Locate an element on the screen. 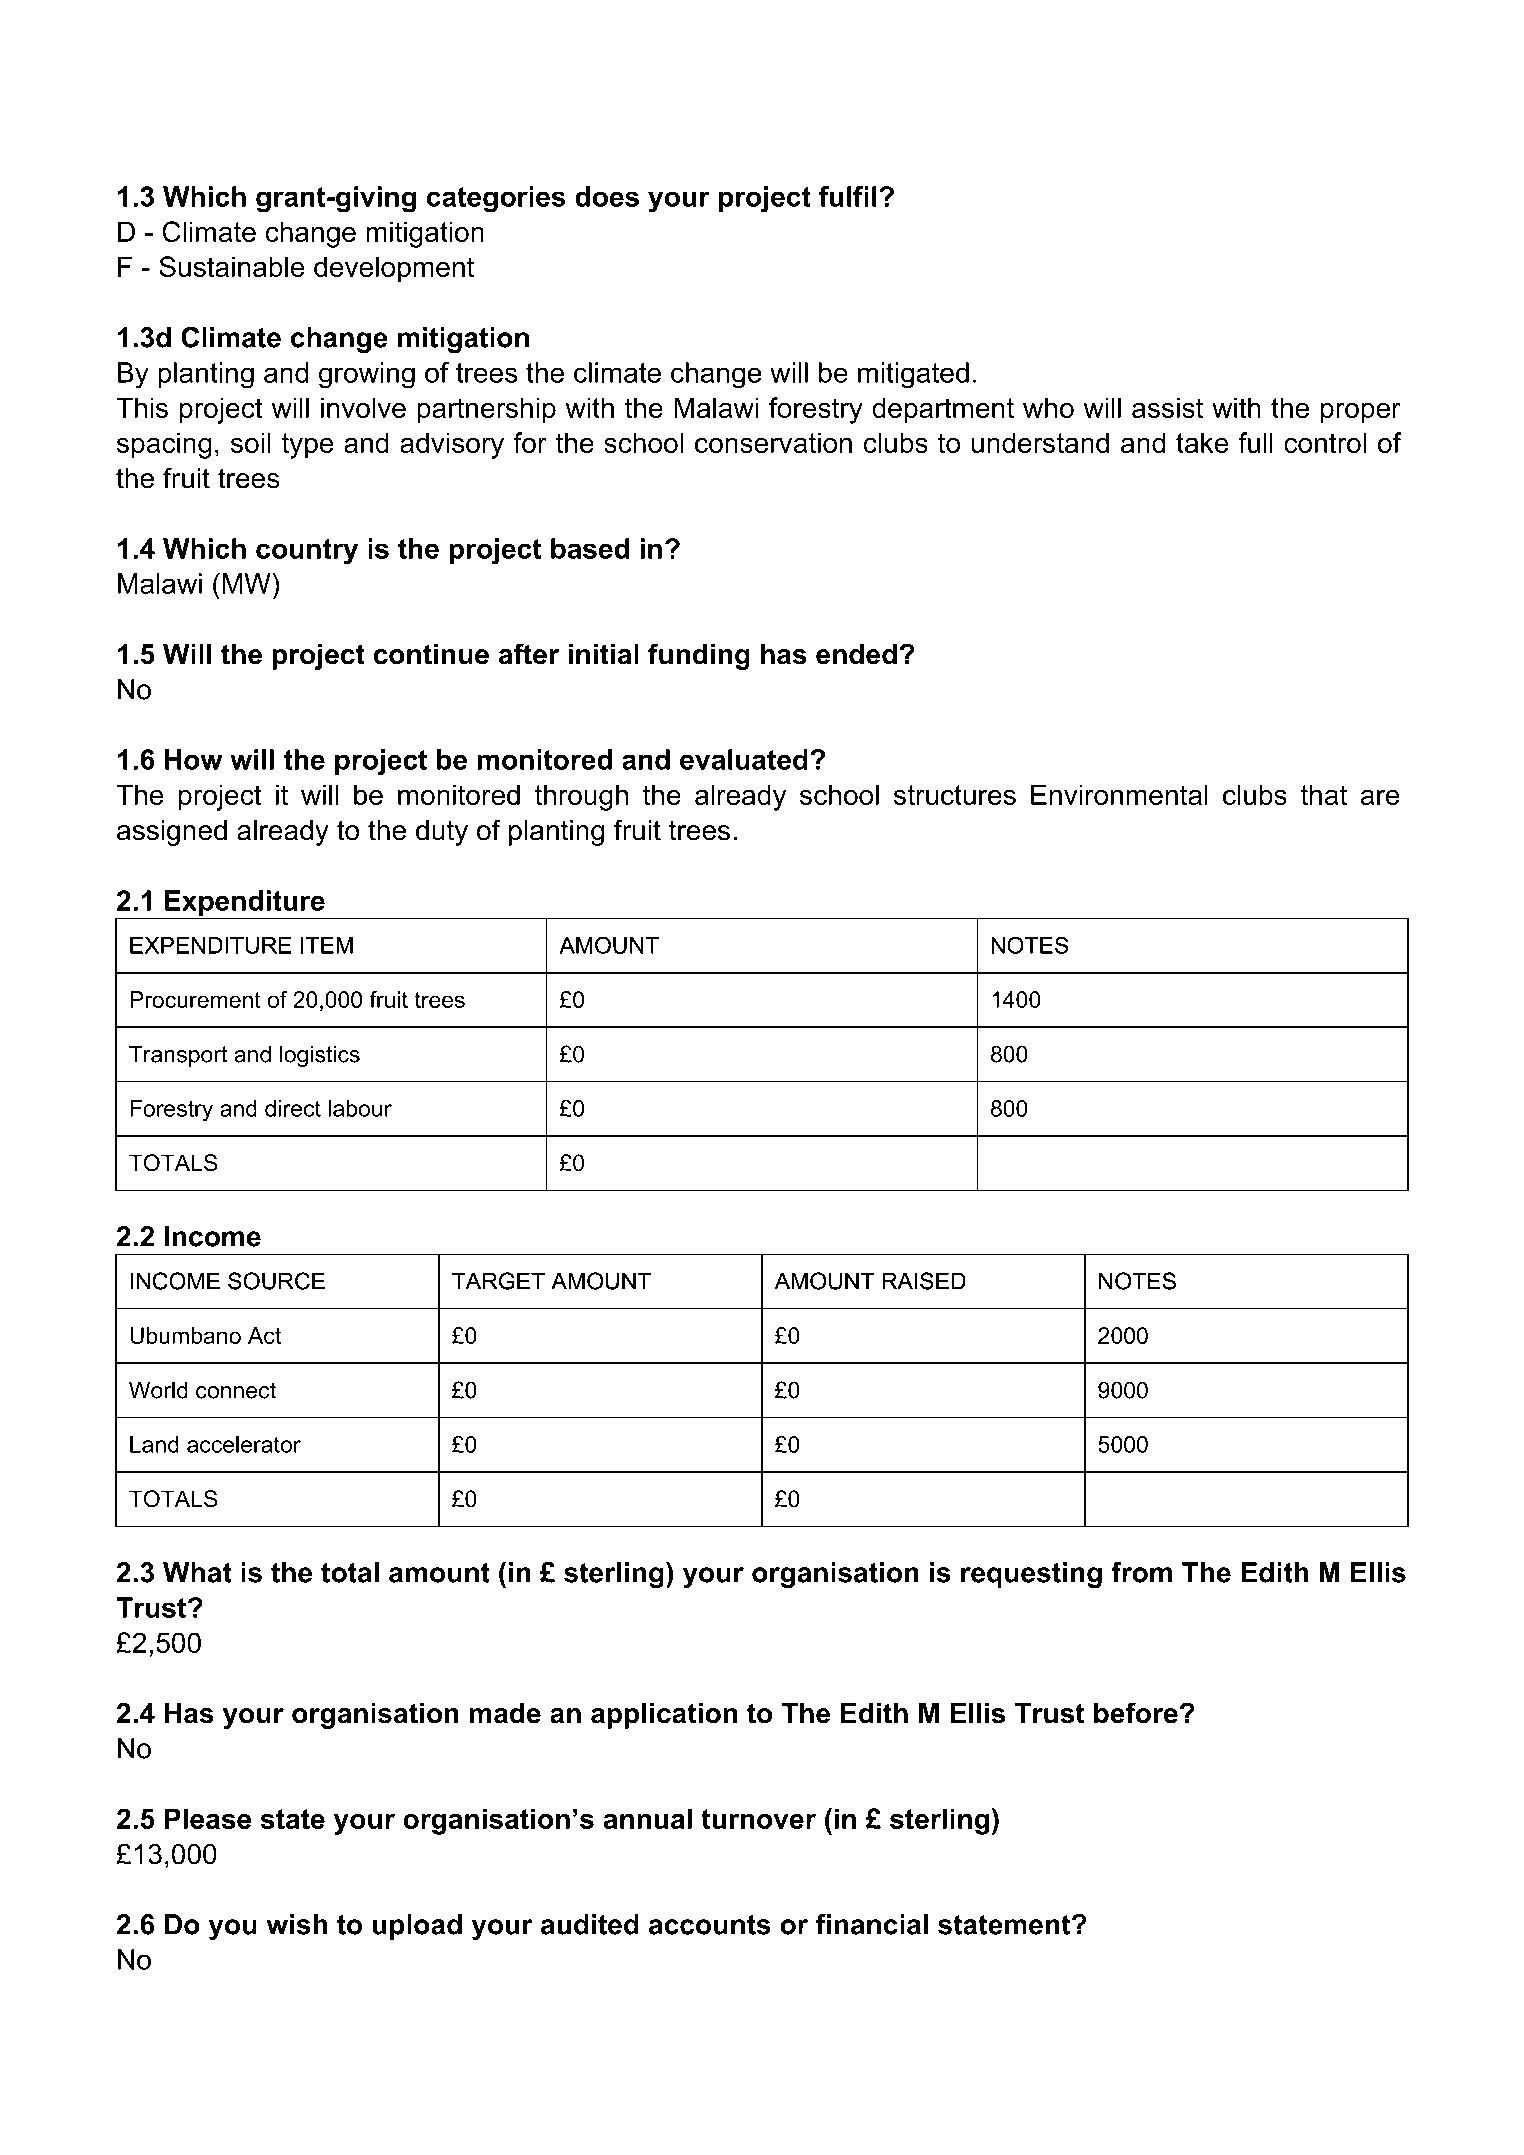 This screenshot has width=1524, height=2155. wish is located at coordinates (296, 1924).
